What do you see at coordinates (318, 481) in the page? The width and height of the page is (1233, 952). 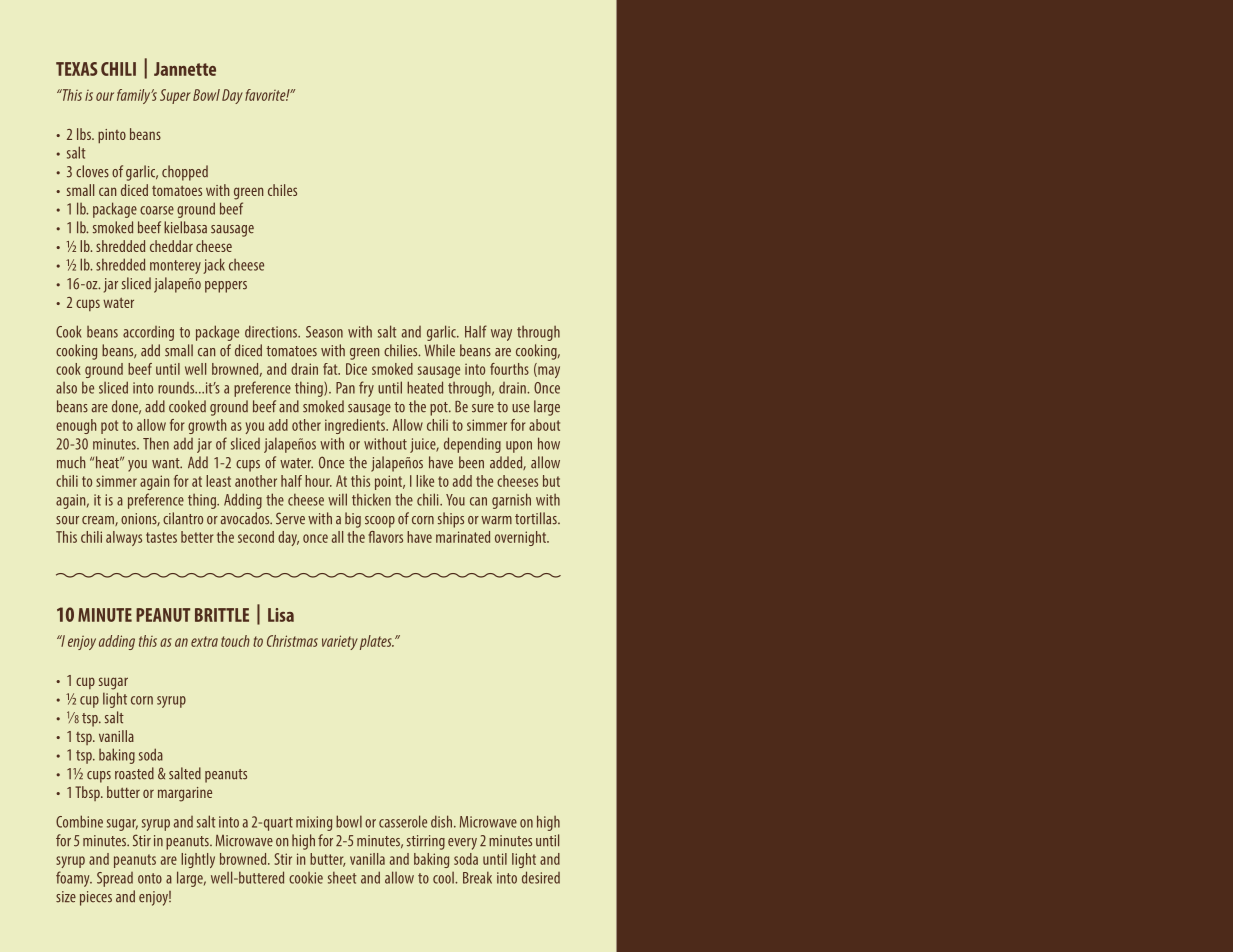 I see `hour` at bounding box center [318, 481].
